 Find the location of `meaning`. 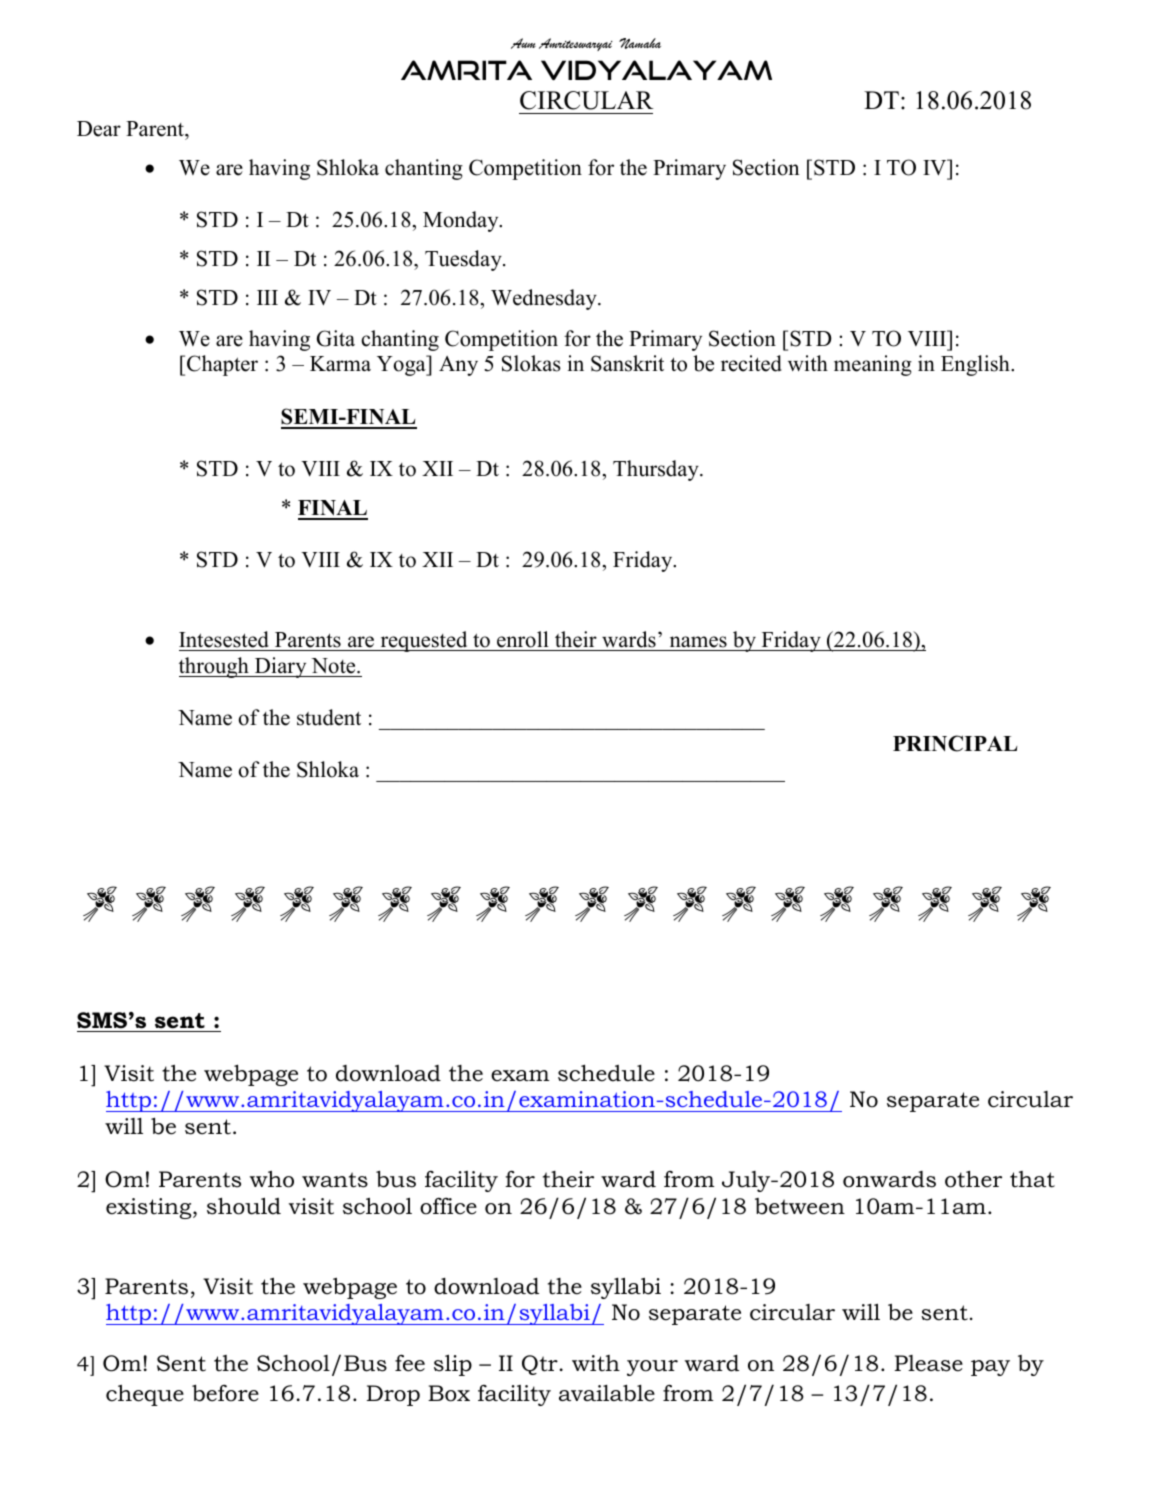

meaning is located at coordinates (873, 365).
